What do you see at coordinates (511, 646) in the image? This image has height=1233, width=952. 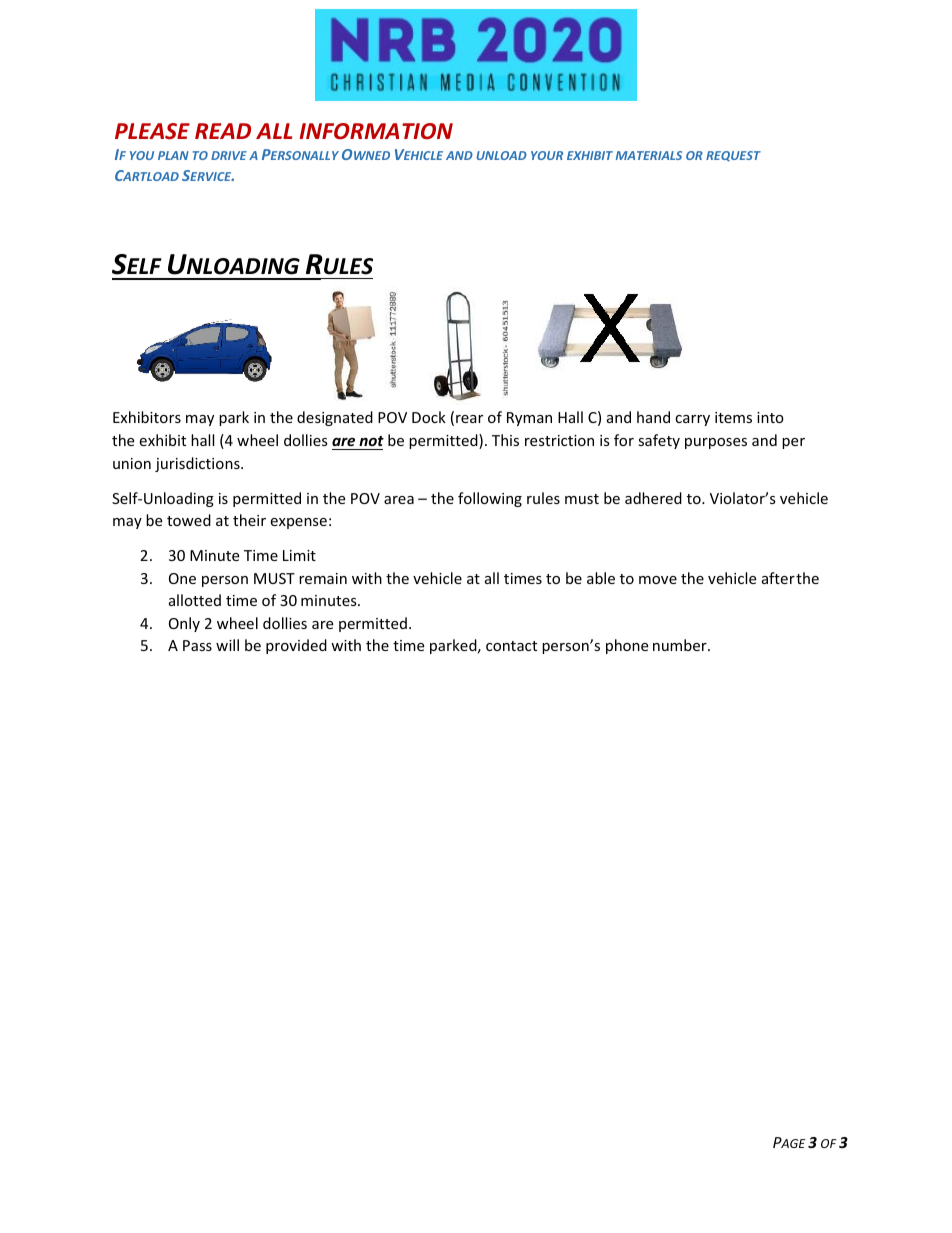 I see `contact` at bounding box center [511, 646].
